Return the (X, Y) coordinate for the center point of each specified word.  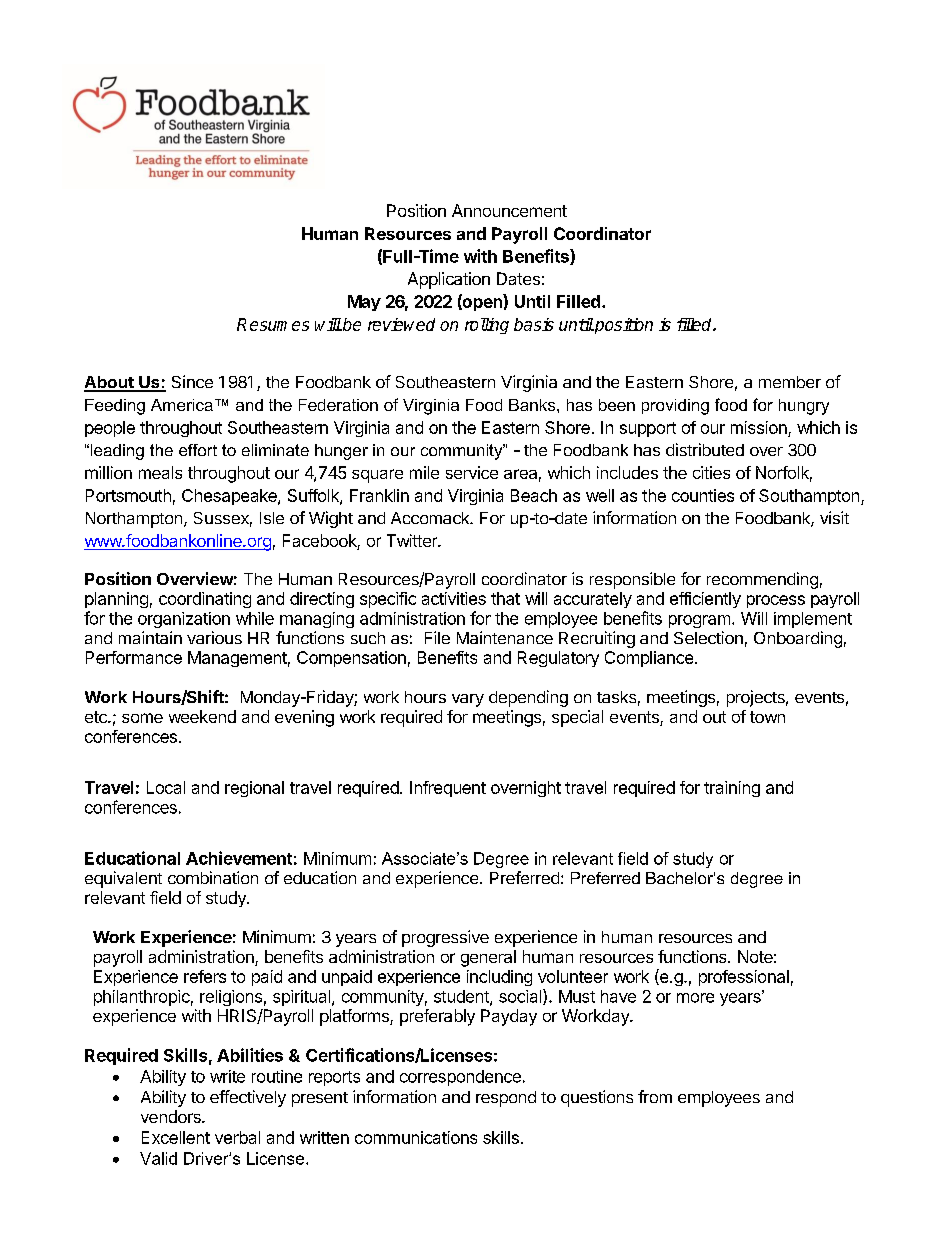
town (767, 717)
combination (213, 877)
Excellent (176, 1137)
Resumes (273, 324)
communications (416, 1137)
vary (468, 700)
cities (711, 472)
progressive (445, 938)
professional (744, 978)
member (790, 382)
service (472, 472)
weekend (202, 716)
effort (198, 450)
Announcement (509, 210)
